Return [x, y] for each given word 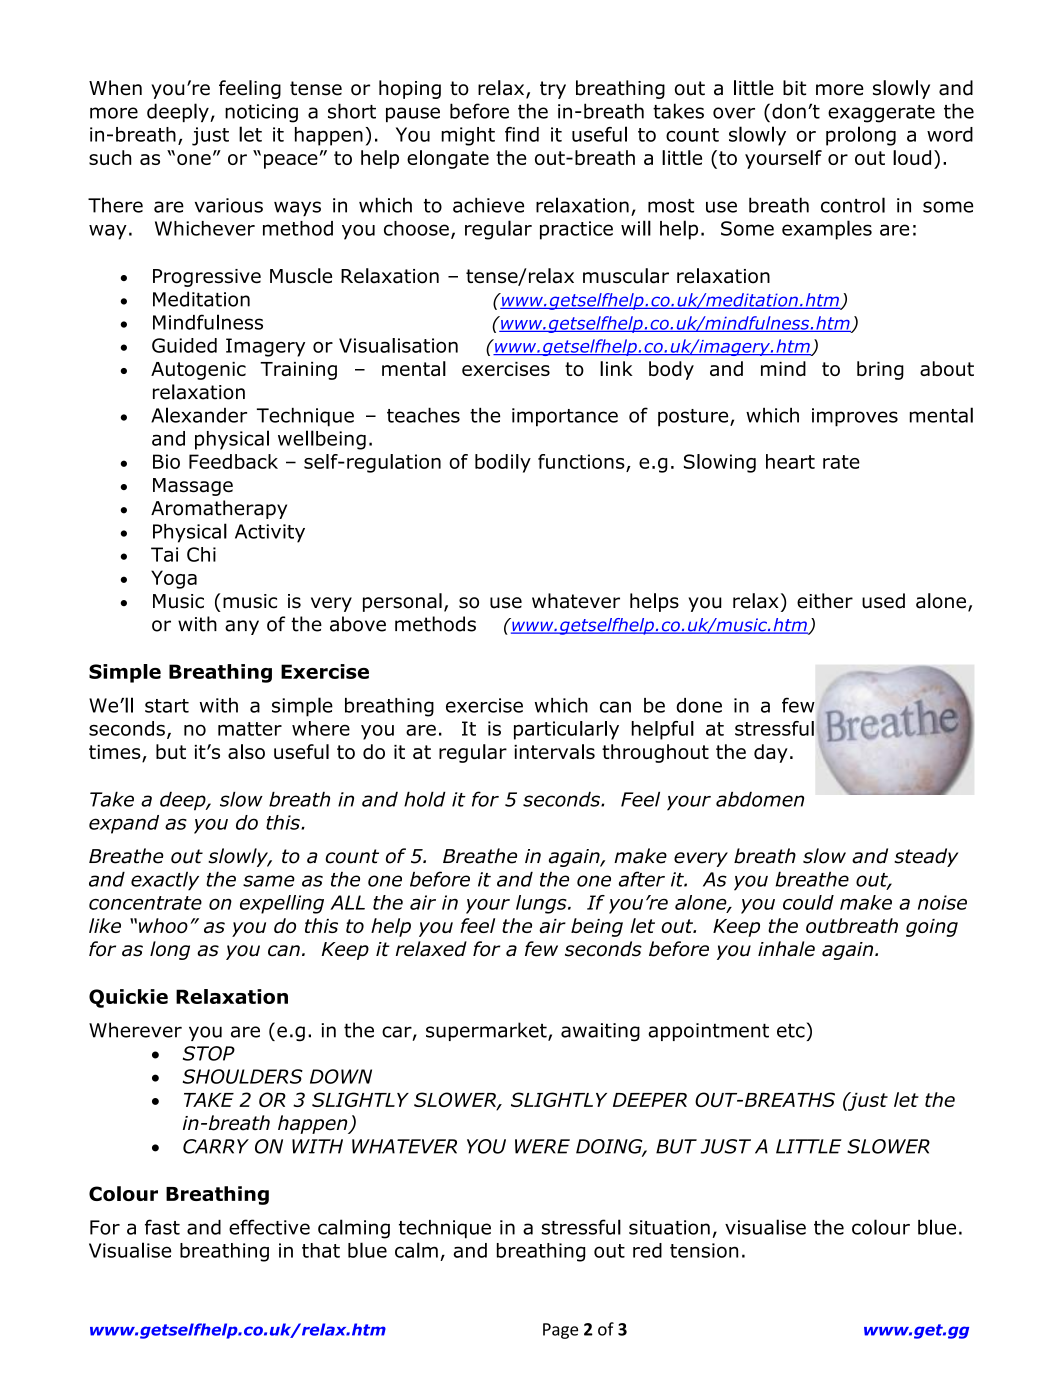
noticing [261, 113]
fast [162, 1227]
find [522, 134]
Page [560, 1331]
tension [704, 1250]
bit [794, 88]
